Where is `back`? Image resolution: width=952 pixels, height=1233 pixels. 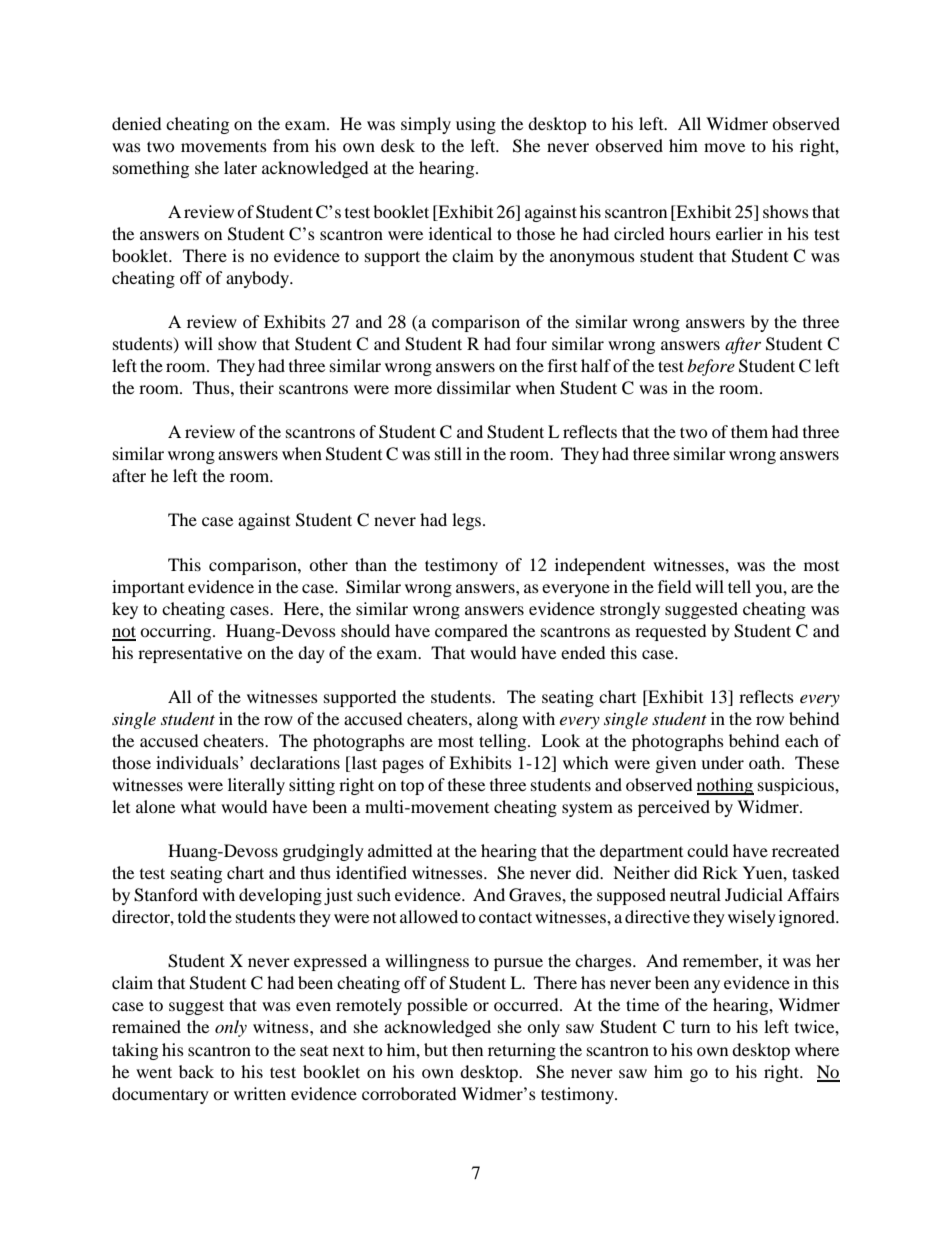
back is located at coordinates (196, 1071).
